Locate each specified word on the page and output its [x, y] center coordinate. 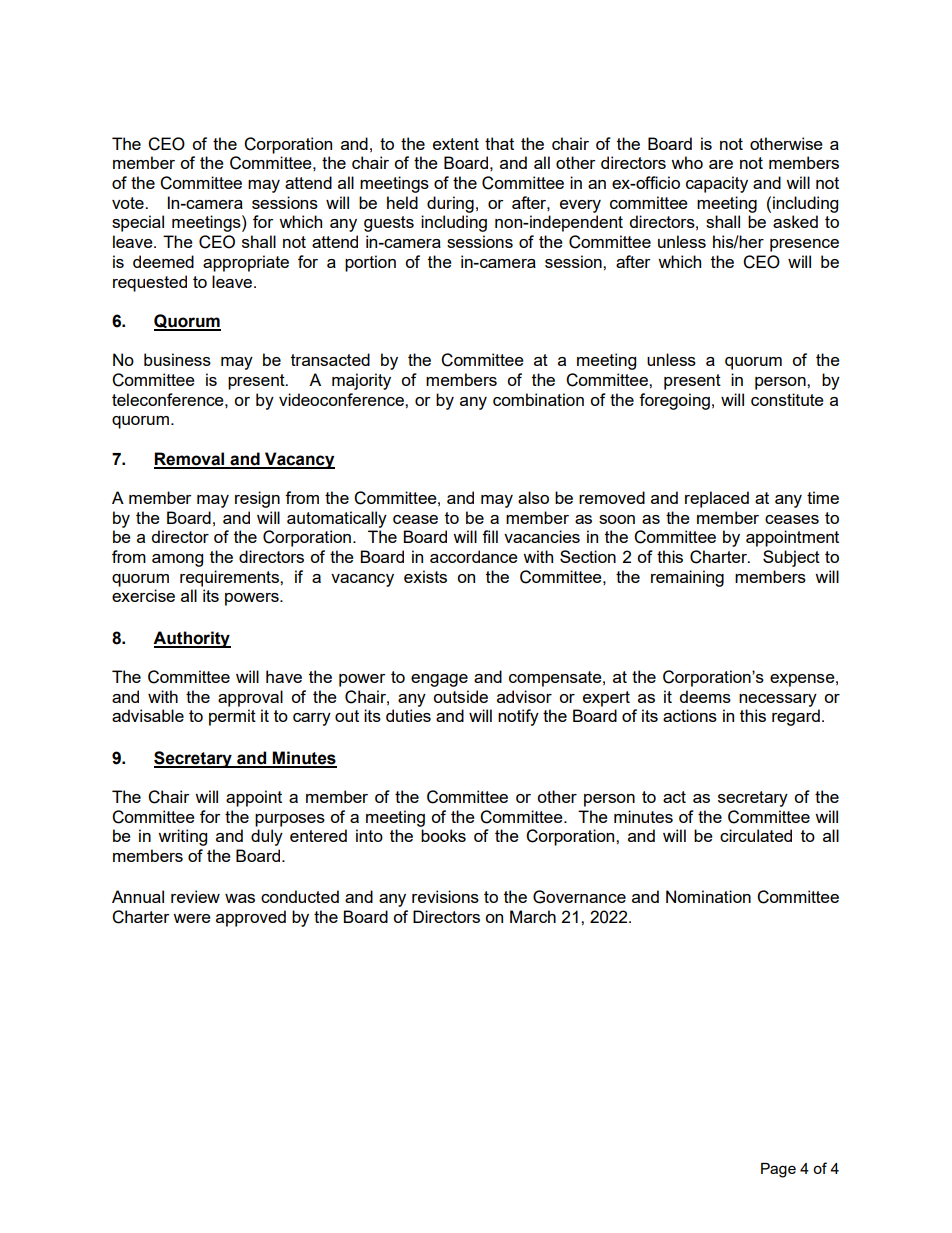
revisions [445, 896]
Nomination [708, 896]
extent [456, 144]
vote [129, 203]
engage [439, 680]
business [177, 359]
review [195, 896]
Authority [192, 639]
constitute [787, 399]
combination [538, 399]
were [192, 918]
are [721, 164]
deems [705, 696]
